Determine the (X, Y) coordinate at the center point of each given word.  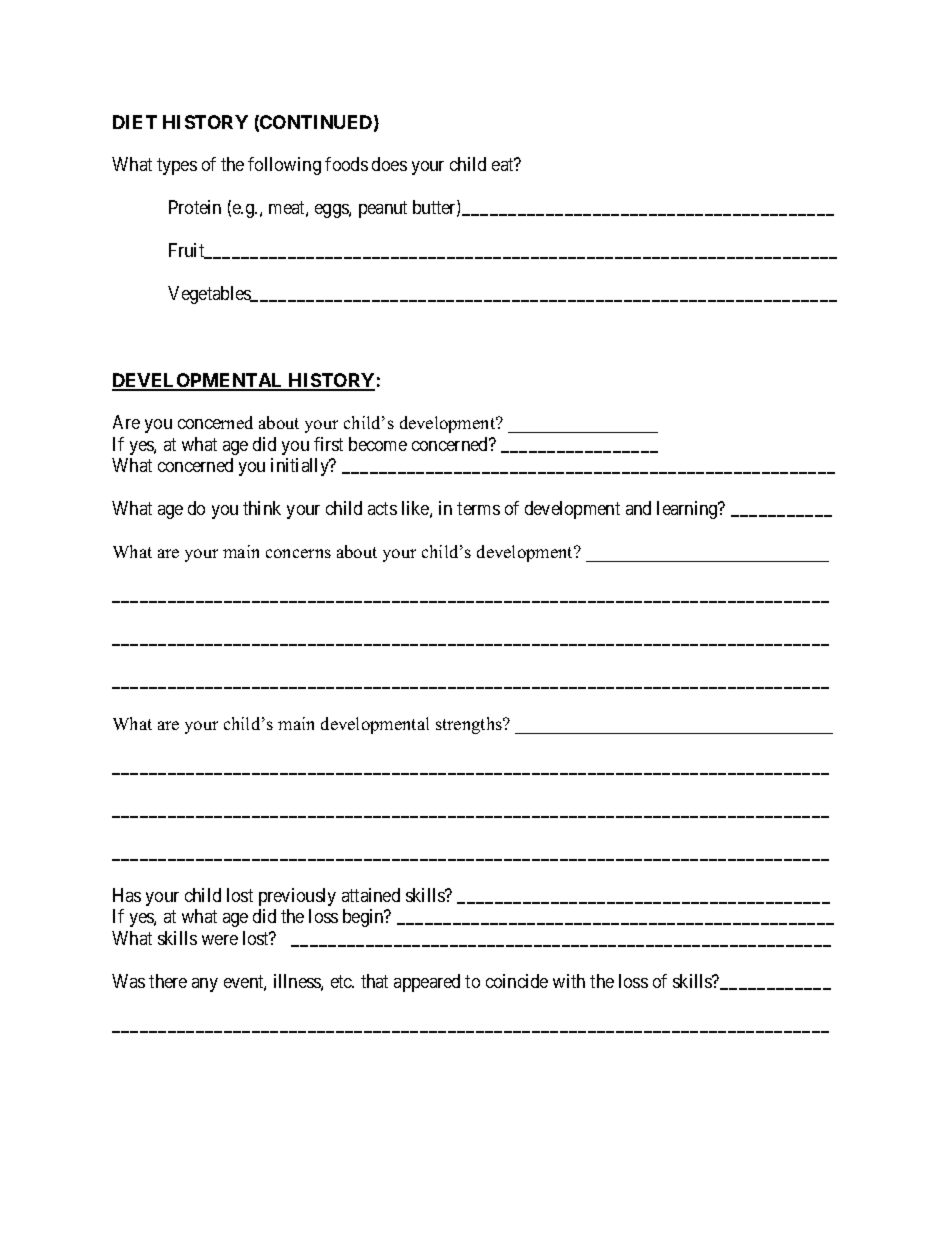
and (638, 508)
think (262, 508)
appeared (427, 983)
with (569, 981)
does (389, 164)
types (177, 167)
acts (382, 508)
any (205, 985)
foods (346, 164)
